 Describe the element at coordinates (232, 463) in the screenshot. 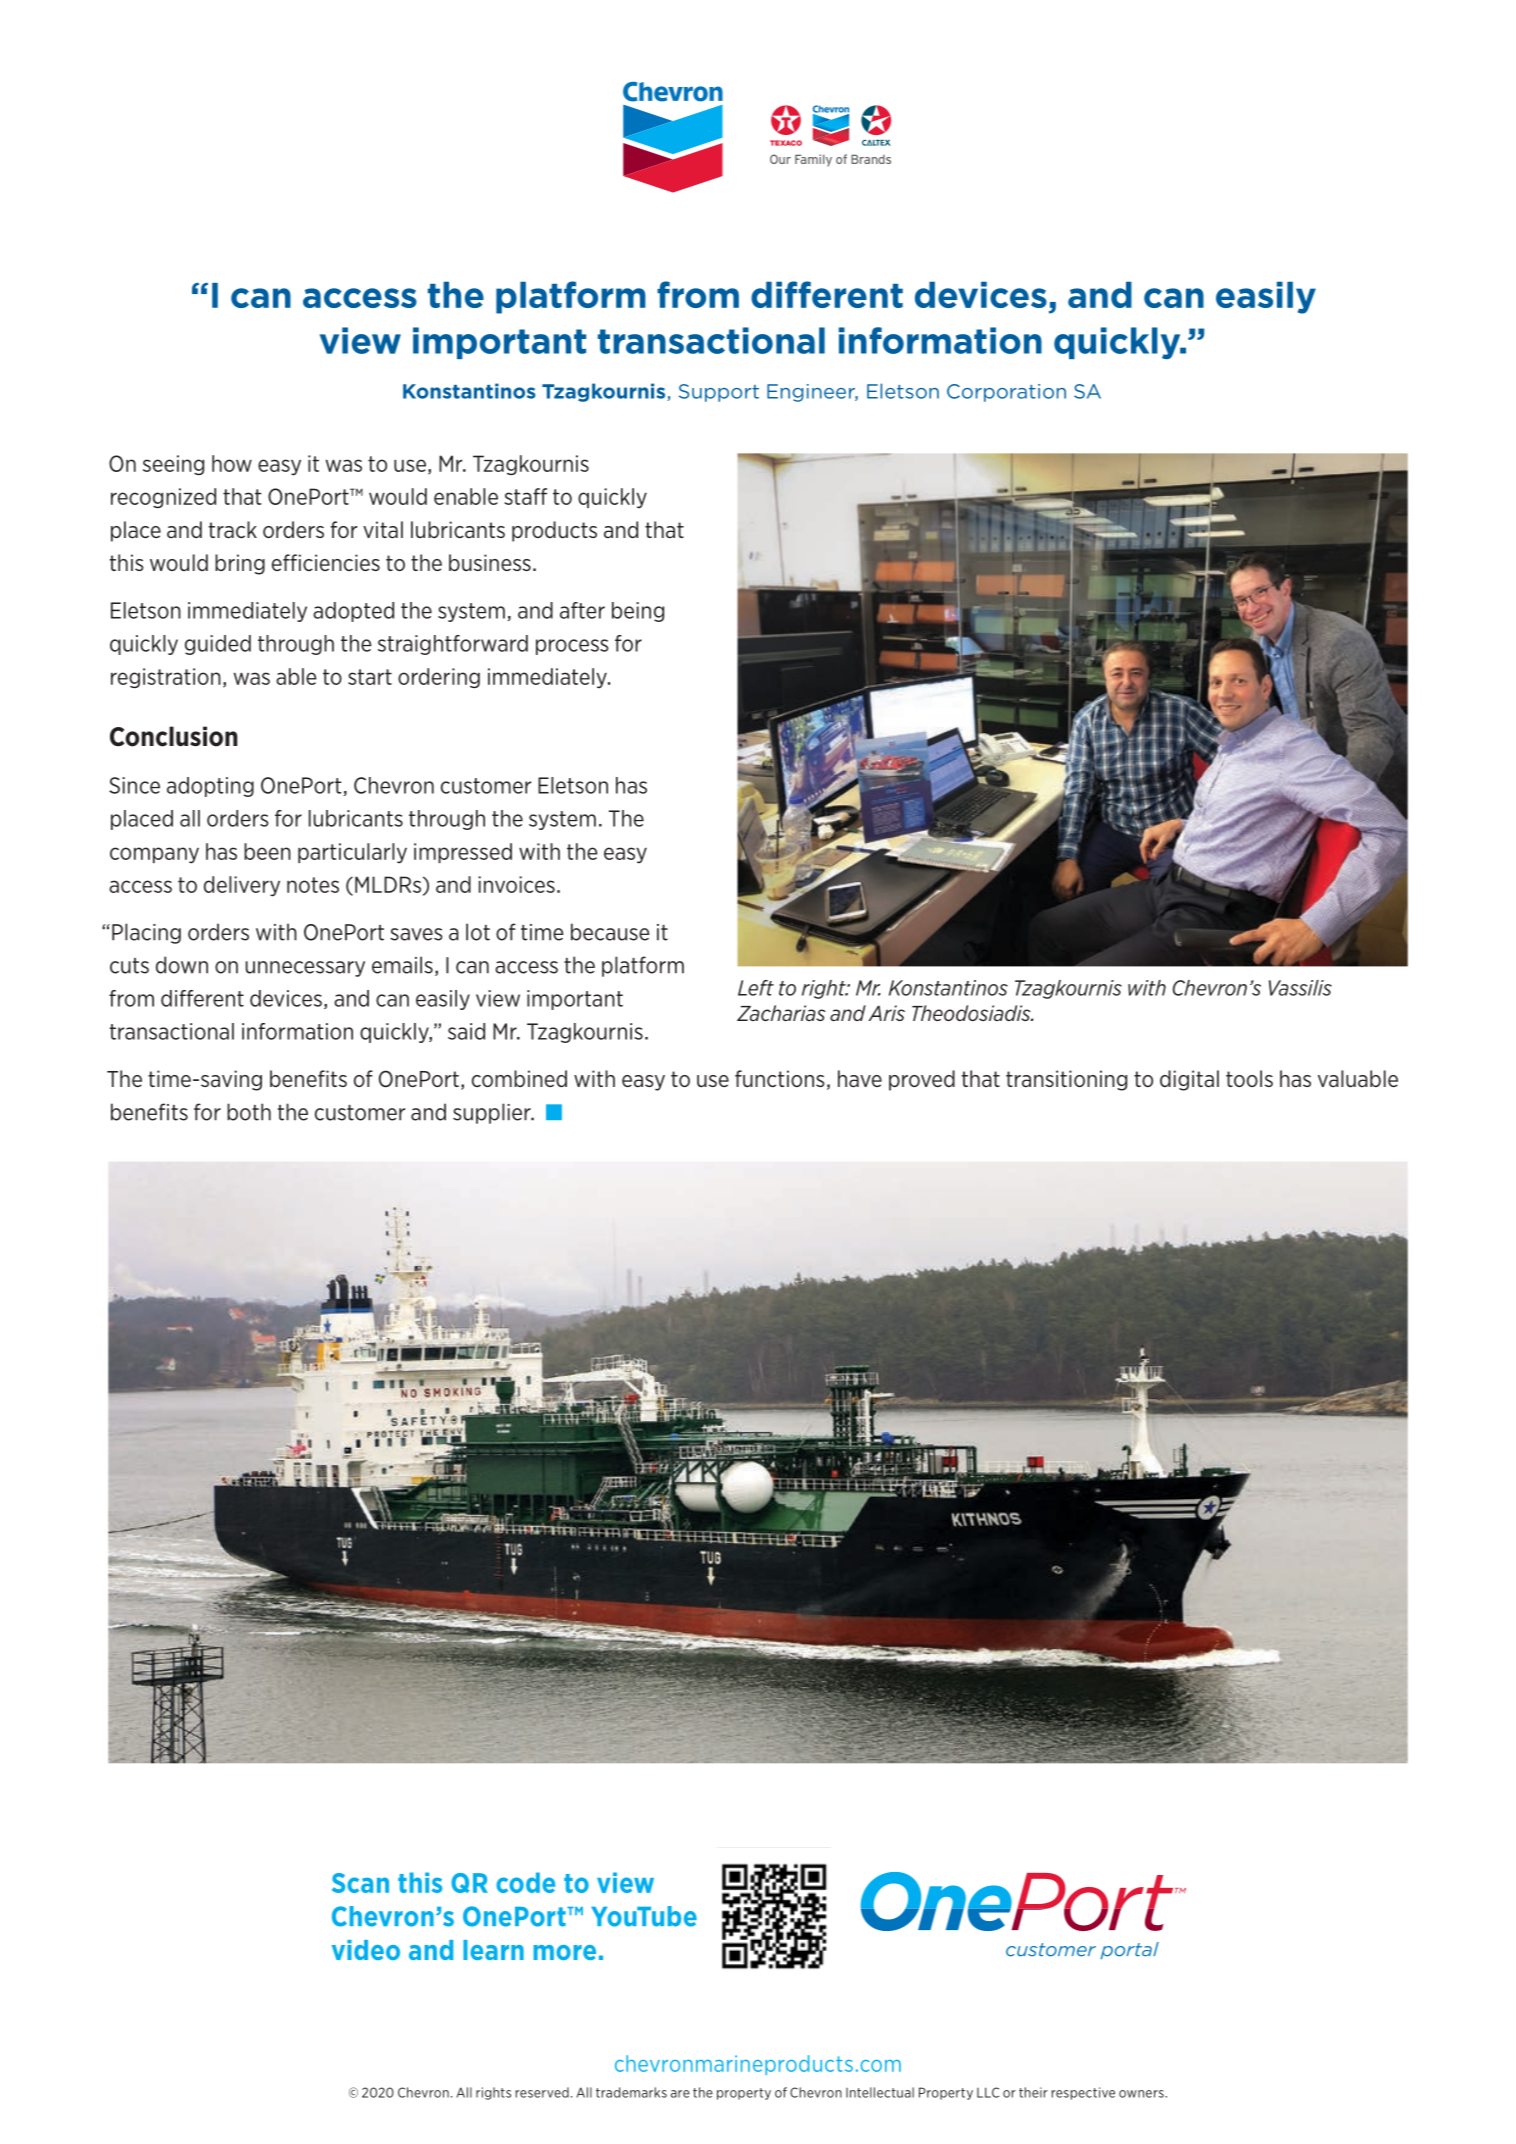

I see `how` at that location.
